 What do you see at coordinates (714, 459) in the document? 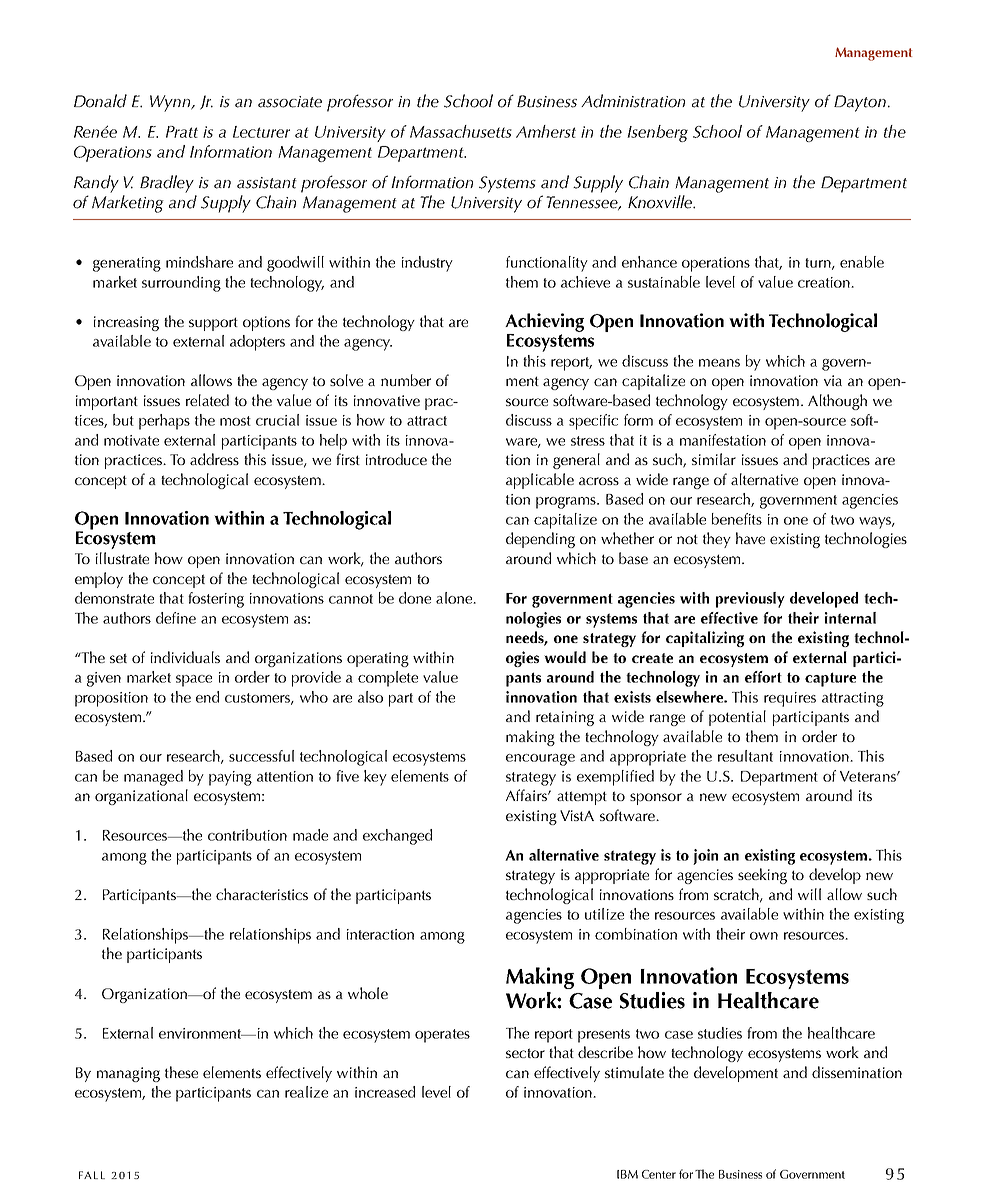
I see `similar` at bounding box center [714, 459].
